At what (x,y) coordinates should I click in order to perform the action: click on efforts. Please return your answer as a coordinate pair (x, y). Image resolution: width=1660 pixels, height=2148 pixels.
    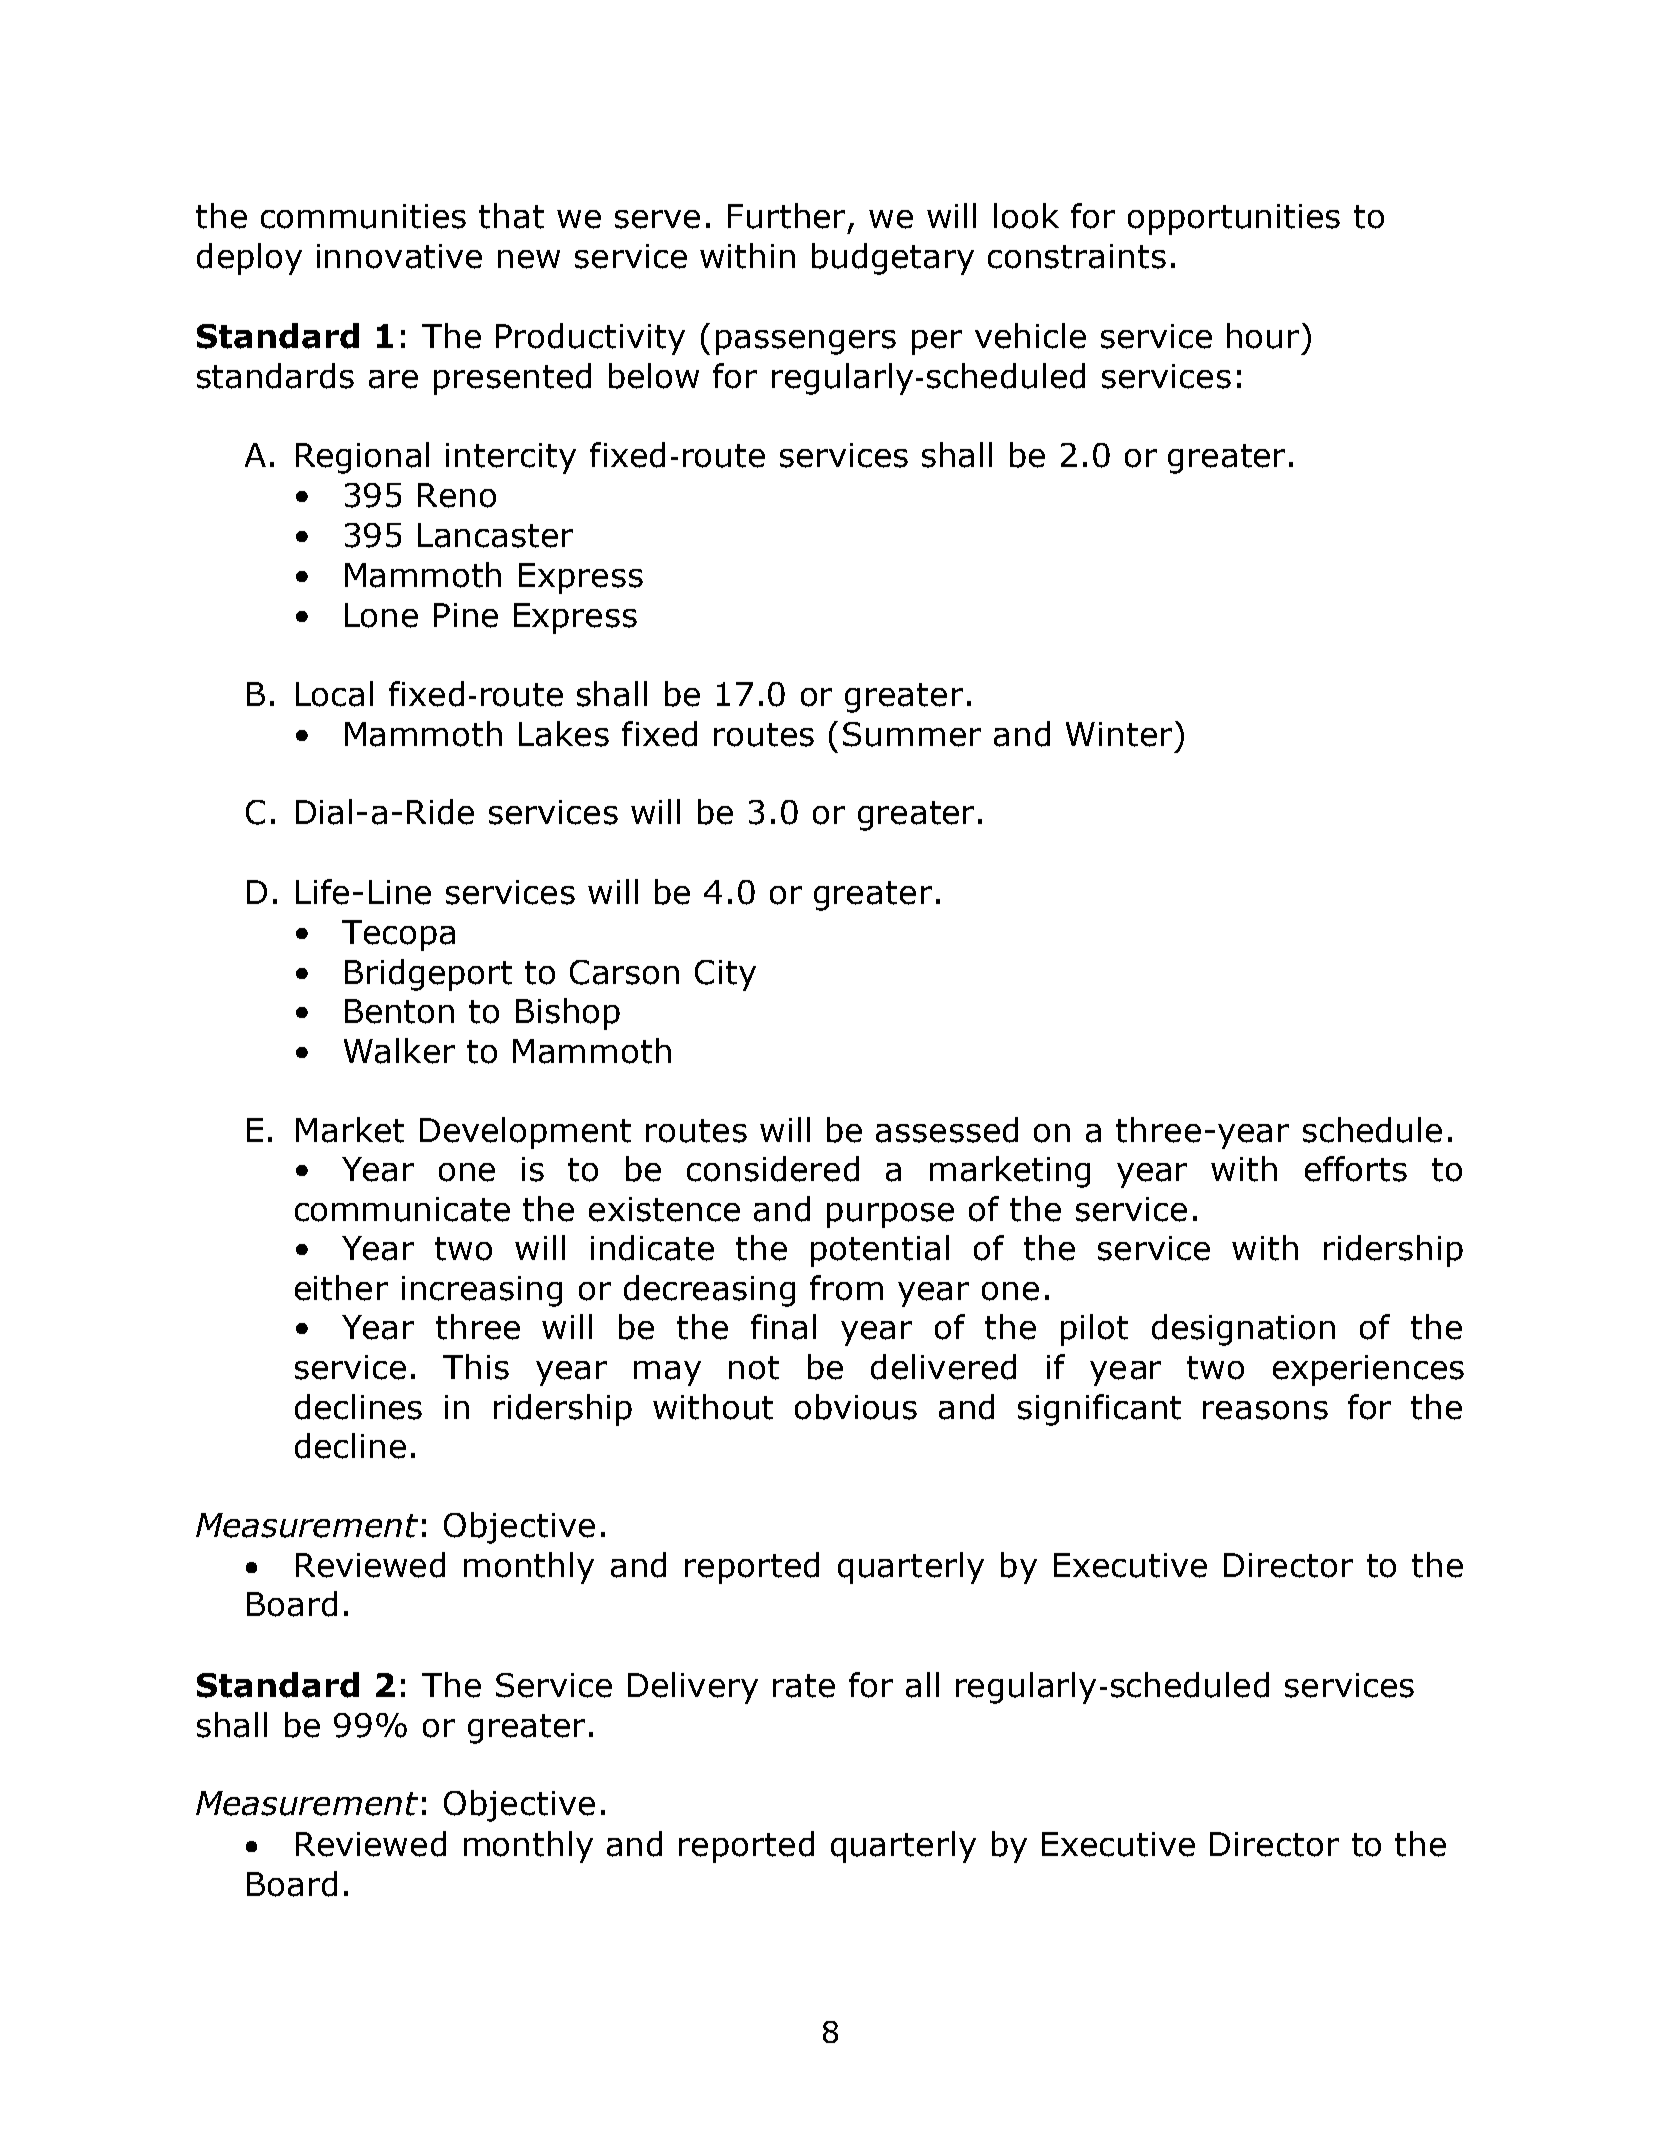
    Looking at the image, I should click on (1356, 1169).
